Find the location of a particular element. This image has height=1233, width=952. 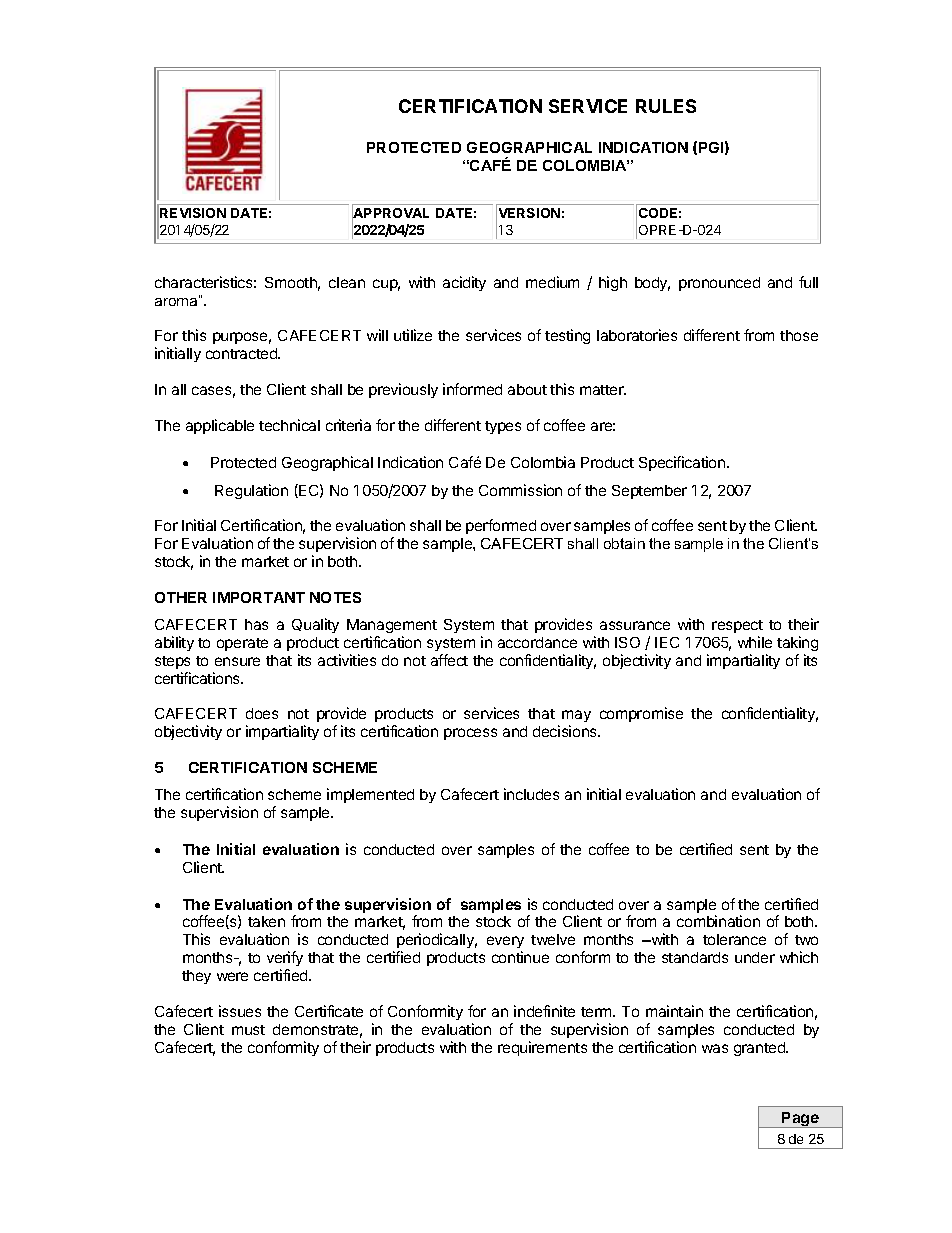

those is located at coordinates (799, 335).
